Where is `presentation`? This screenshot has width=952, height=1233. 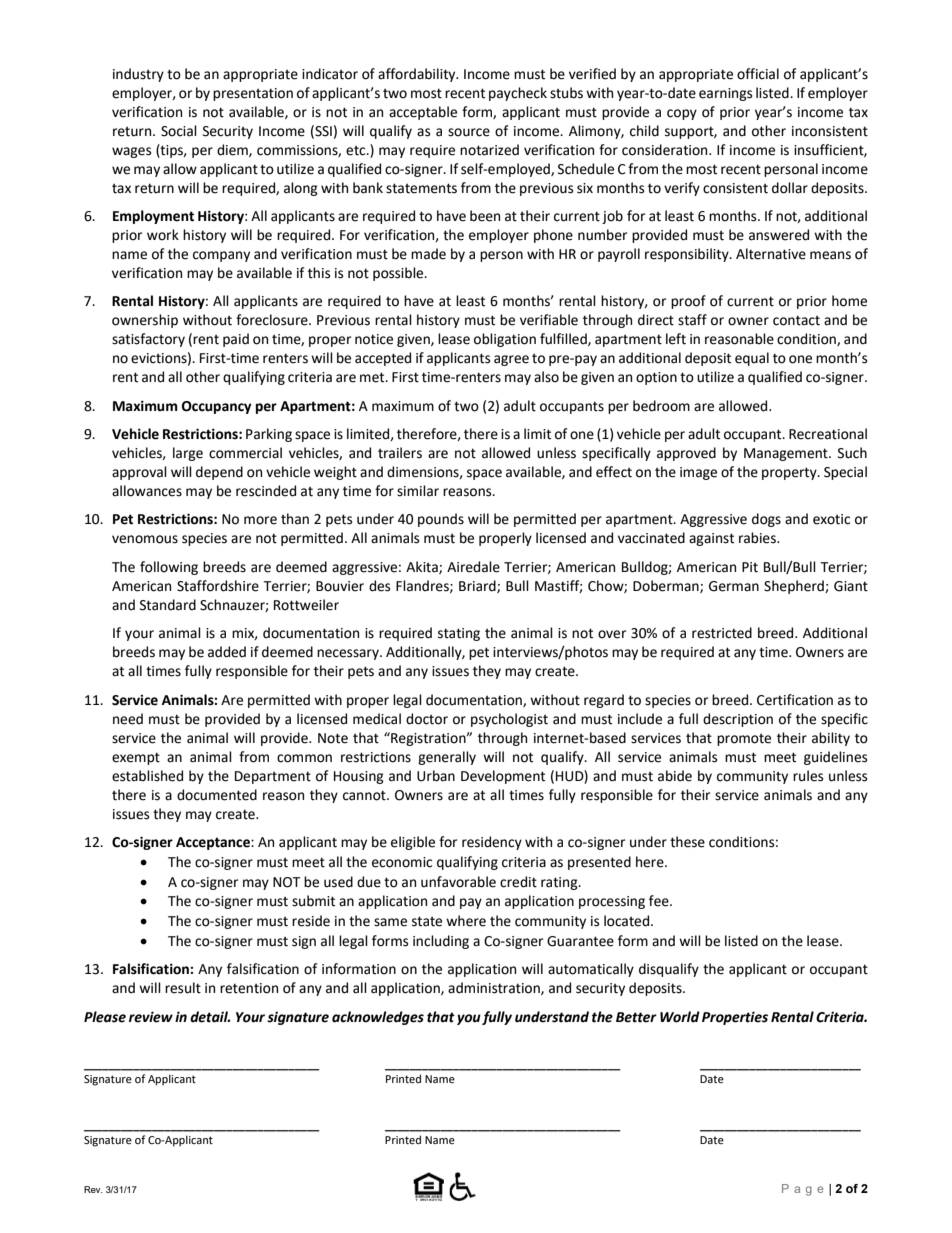
presentation is located at coordinates (253, 94).
